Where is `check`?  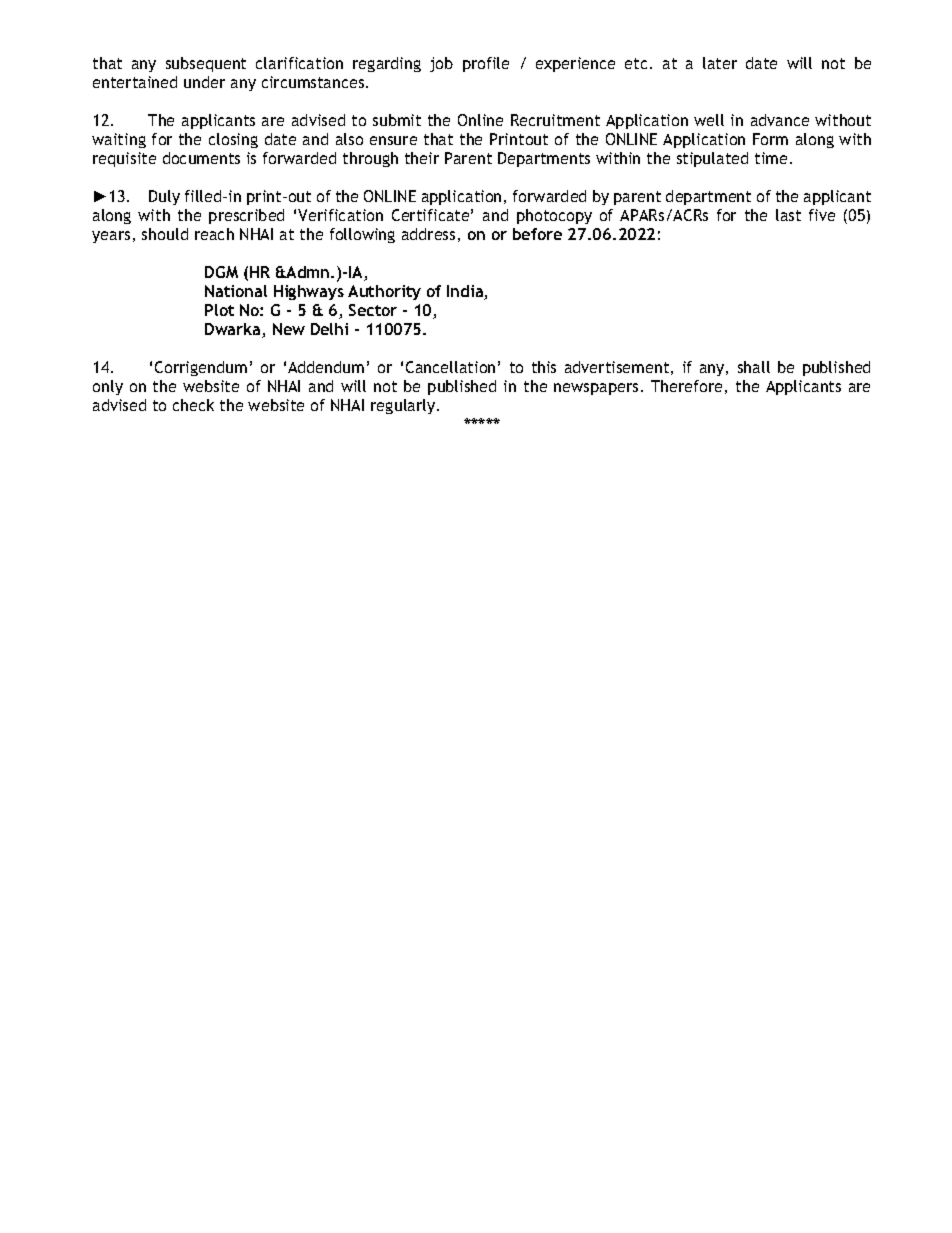
check is located at coordinates (193, 405).
